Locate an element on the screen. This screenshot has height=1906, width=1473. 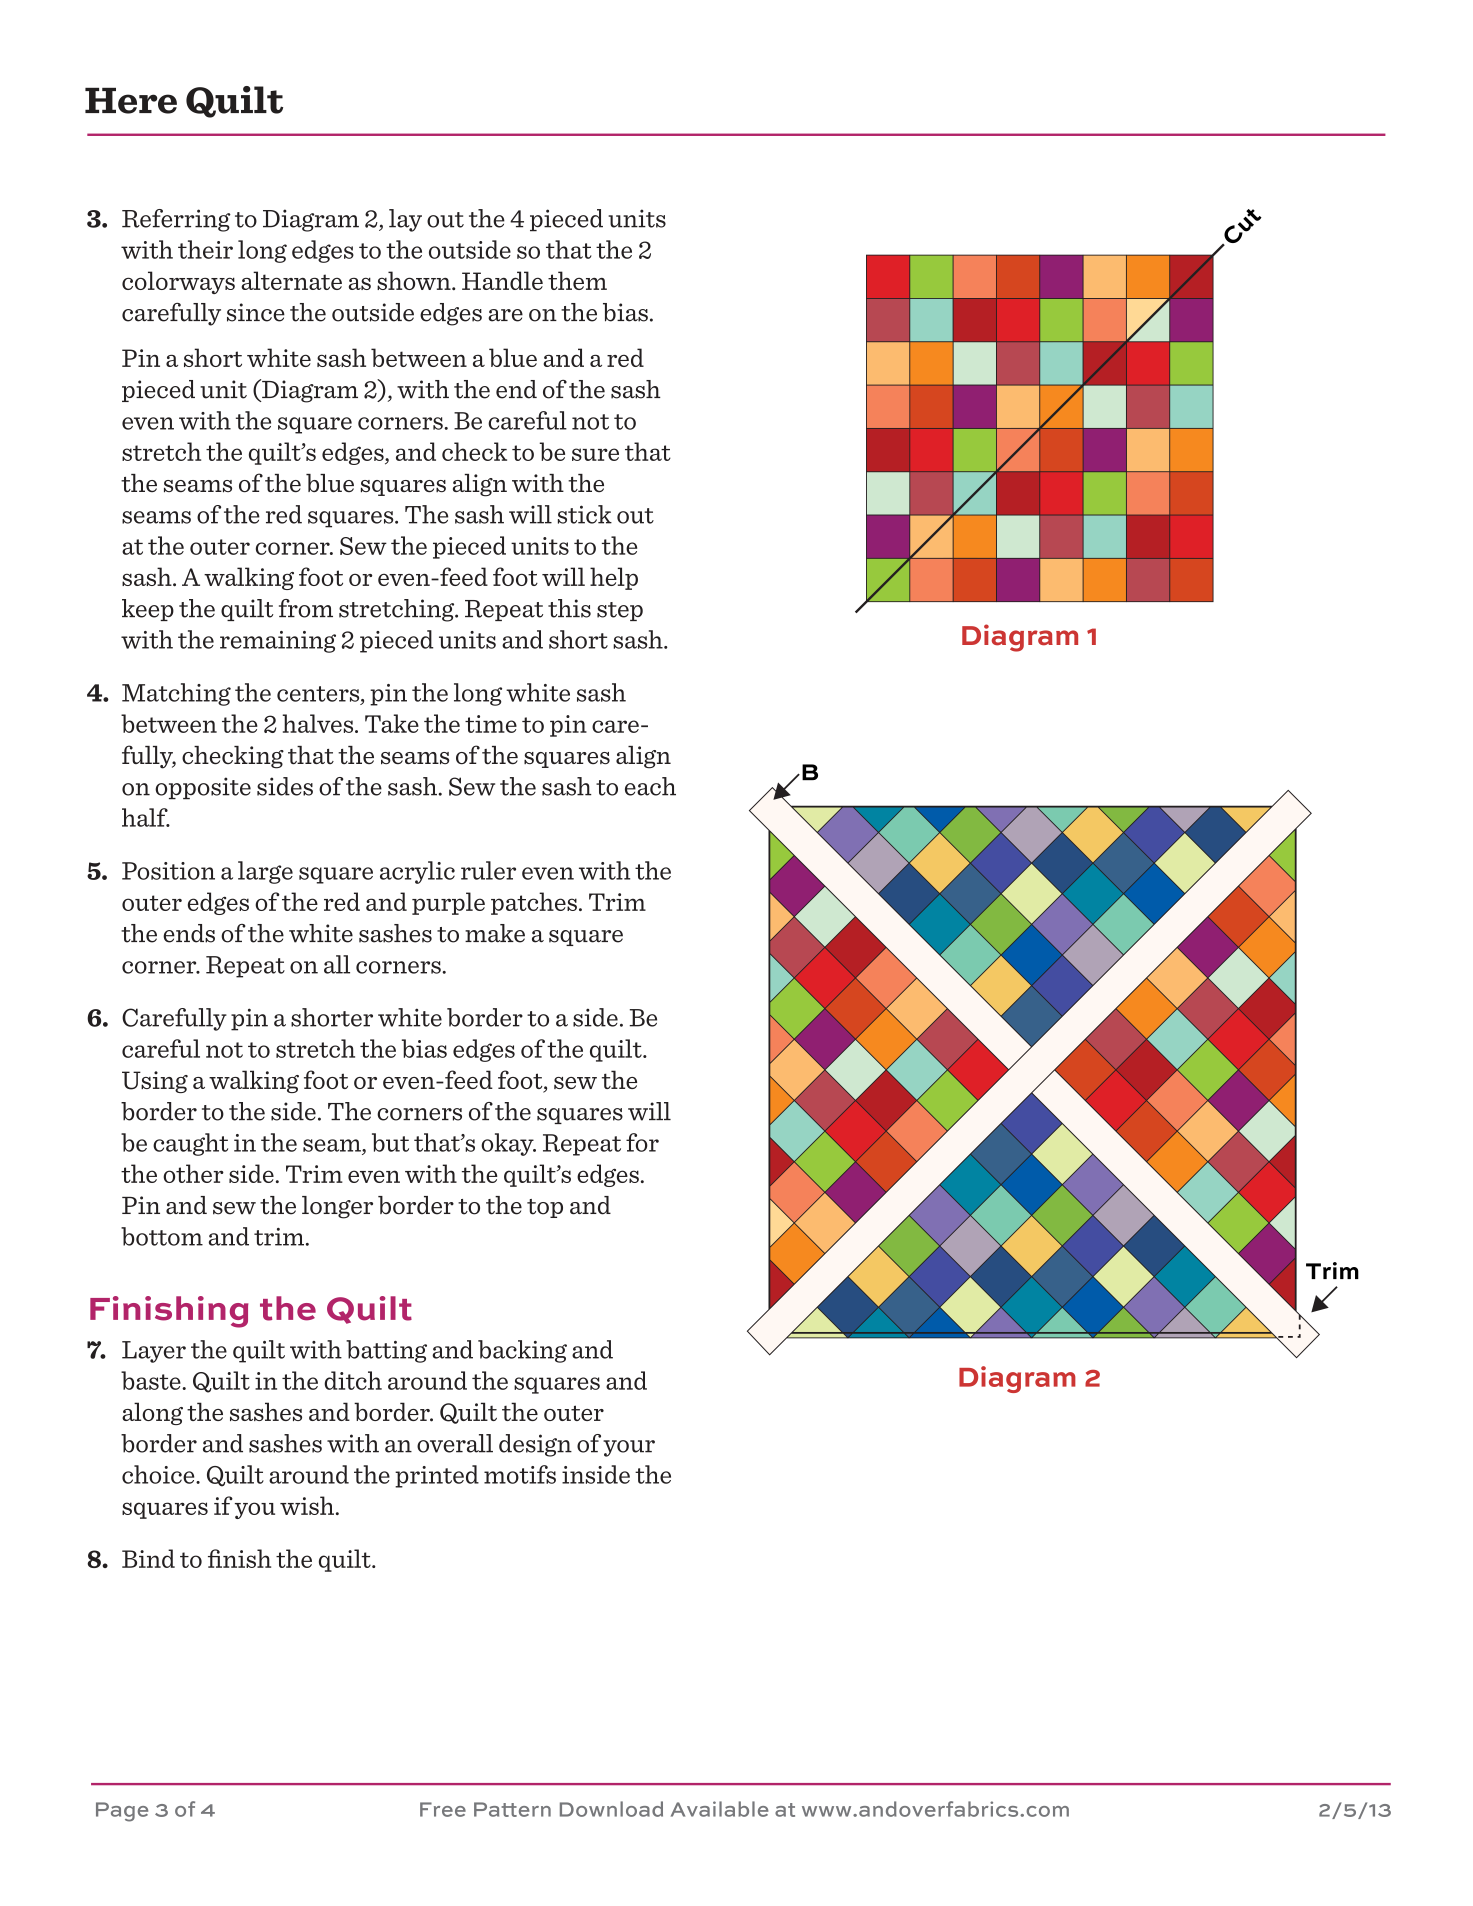
shown is located at coordinates (415, 280).
